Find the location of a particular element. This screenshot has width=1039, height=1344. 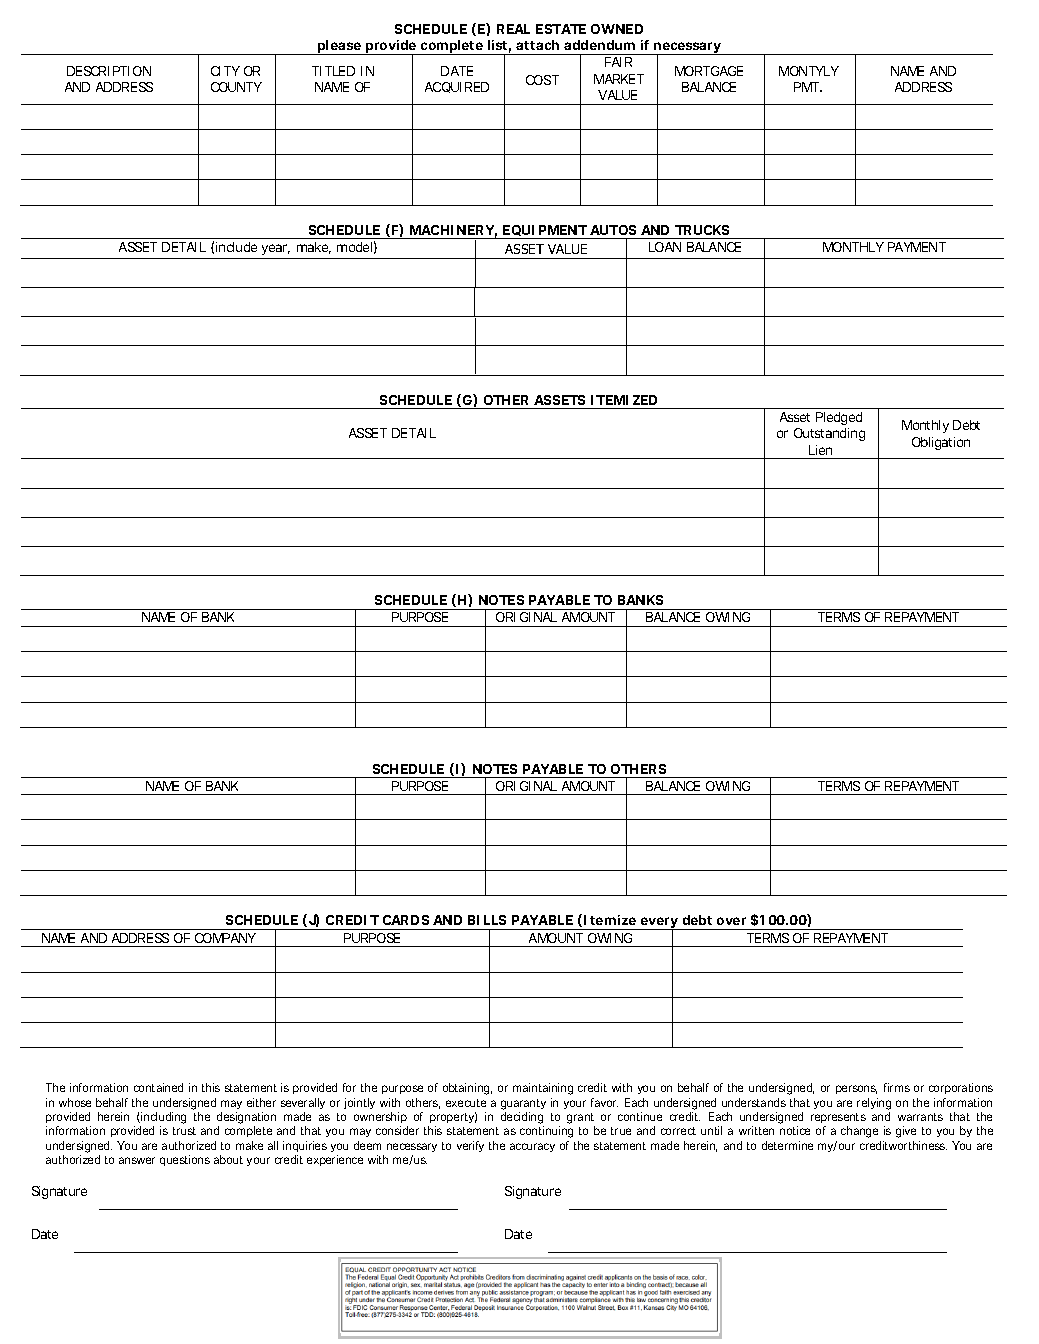

trust is located at coordinates (184, 1131).
